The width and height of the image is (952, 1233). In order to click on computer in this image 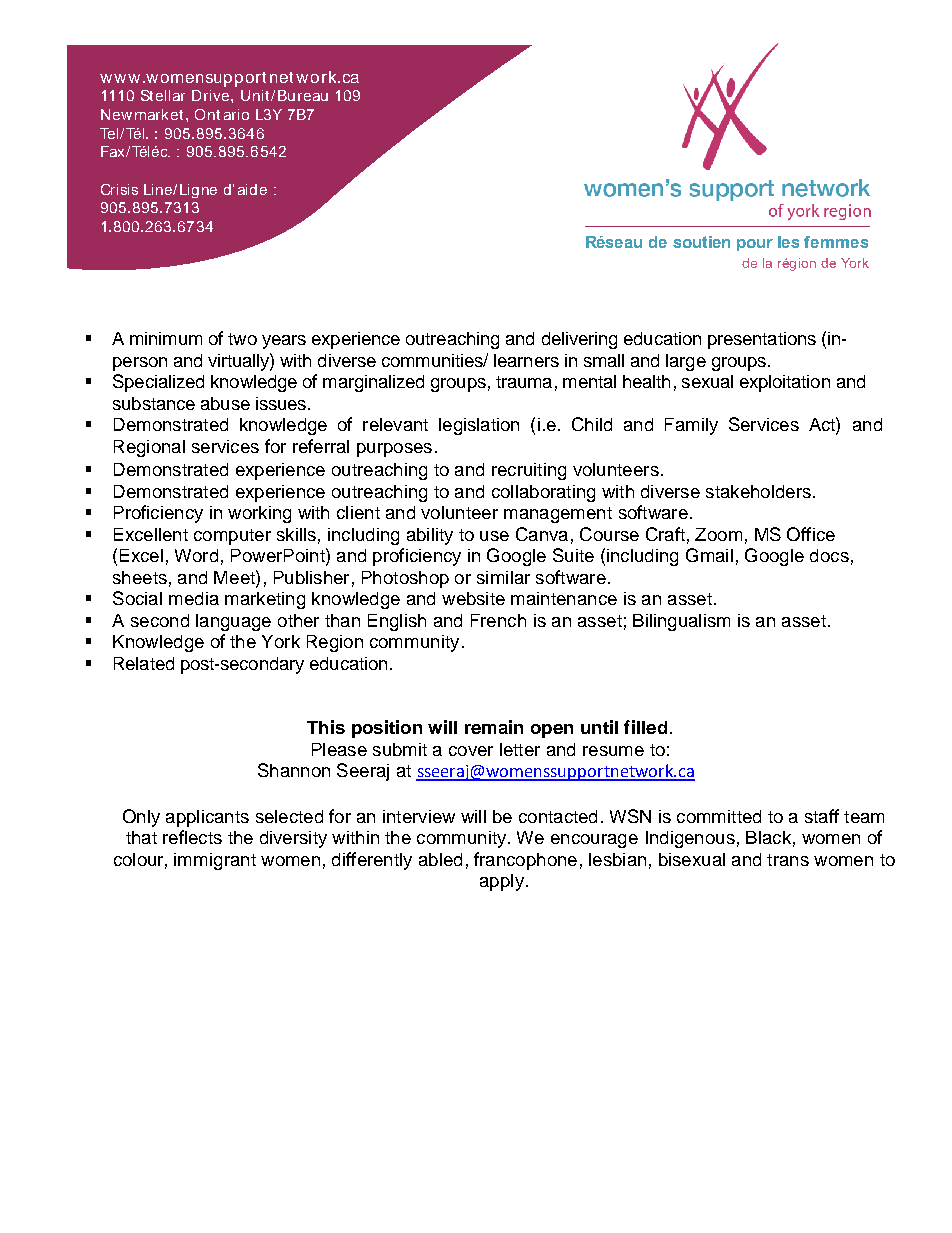, I will do `click(232, 537)`.
